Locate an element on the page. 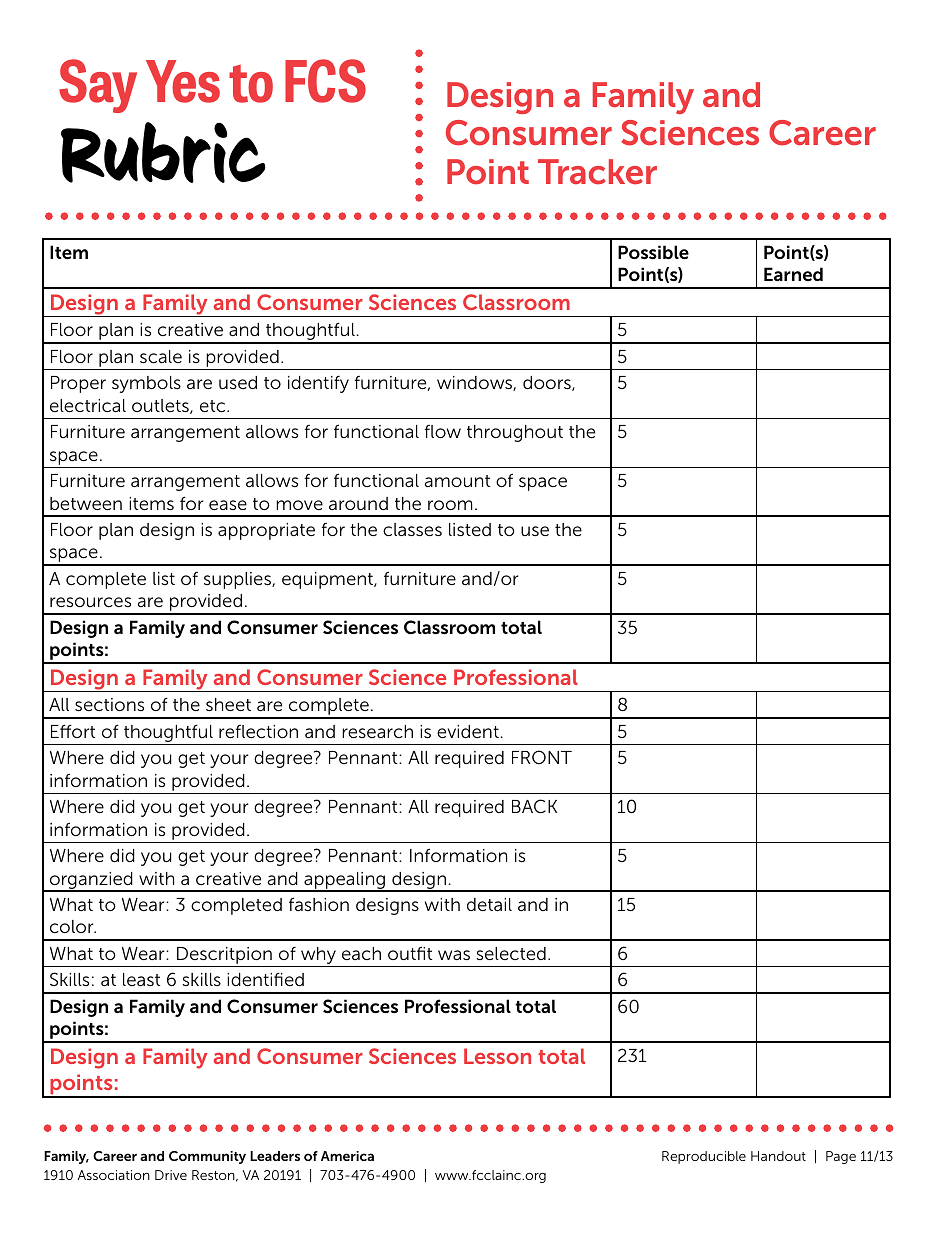 This page has height=1233, width=952. classes is located at coordinates (412, 530).
